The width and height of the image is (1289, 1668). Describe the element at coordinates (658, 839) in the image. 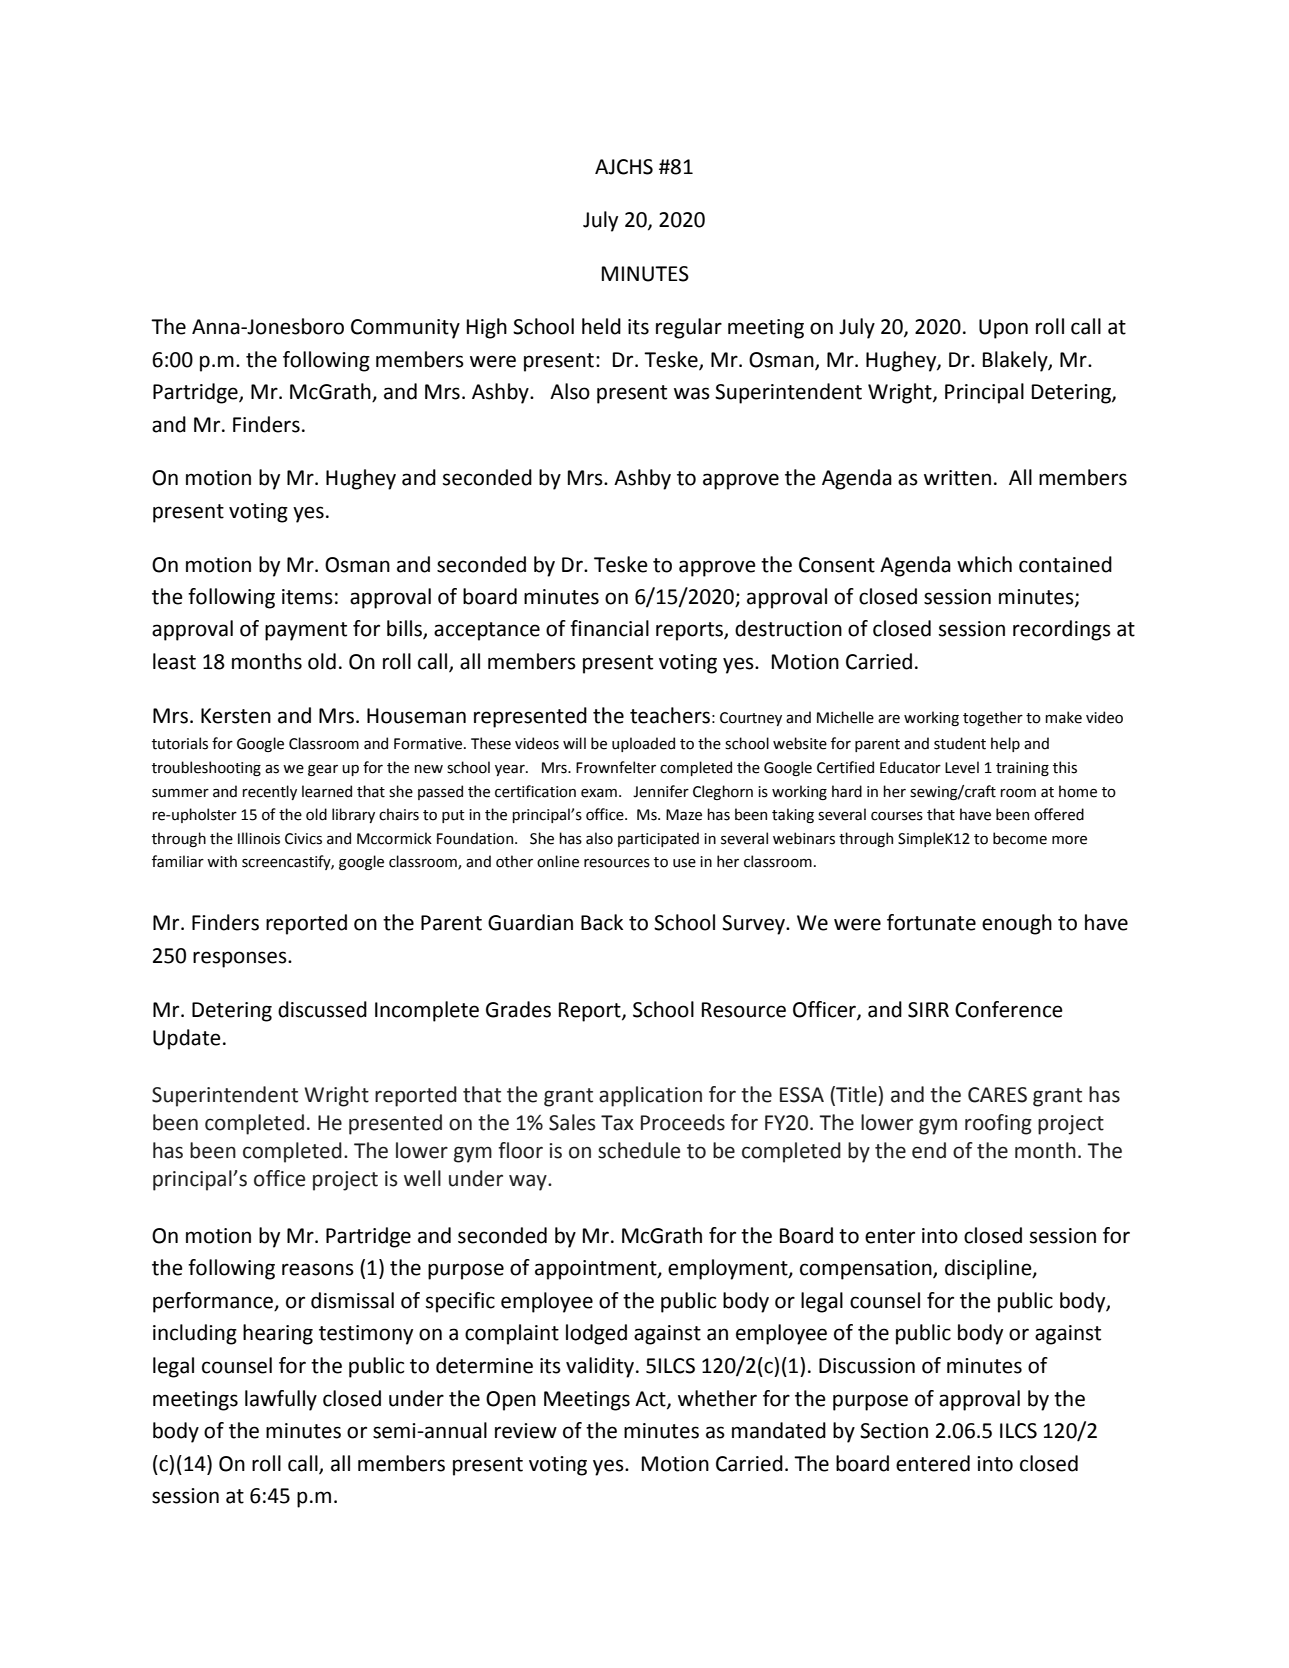

I see `participated` at that location.
